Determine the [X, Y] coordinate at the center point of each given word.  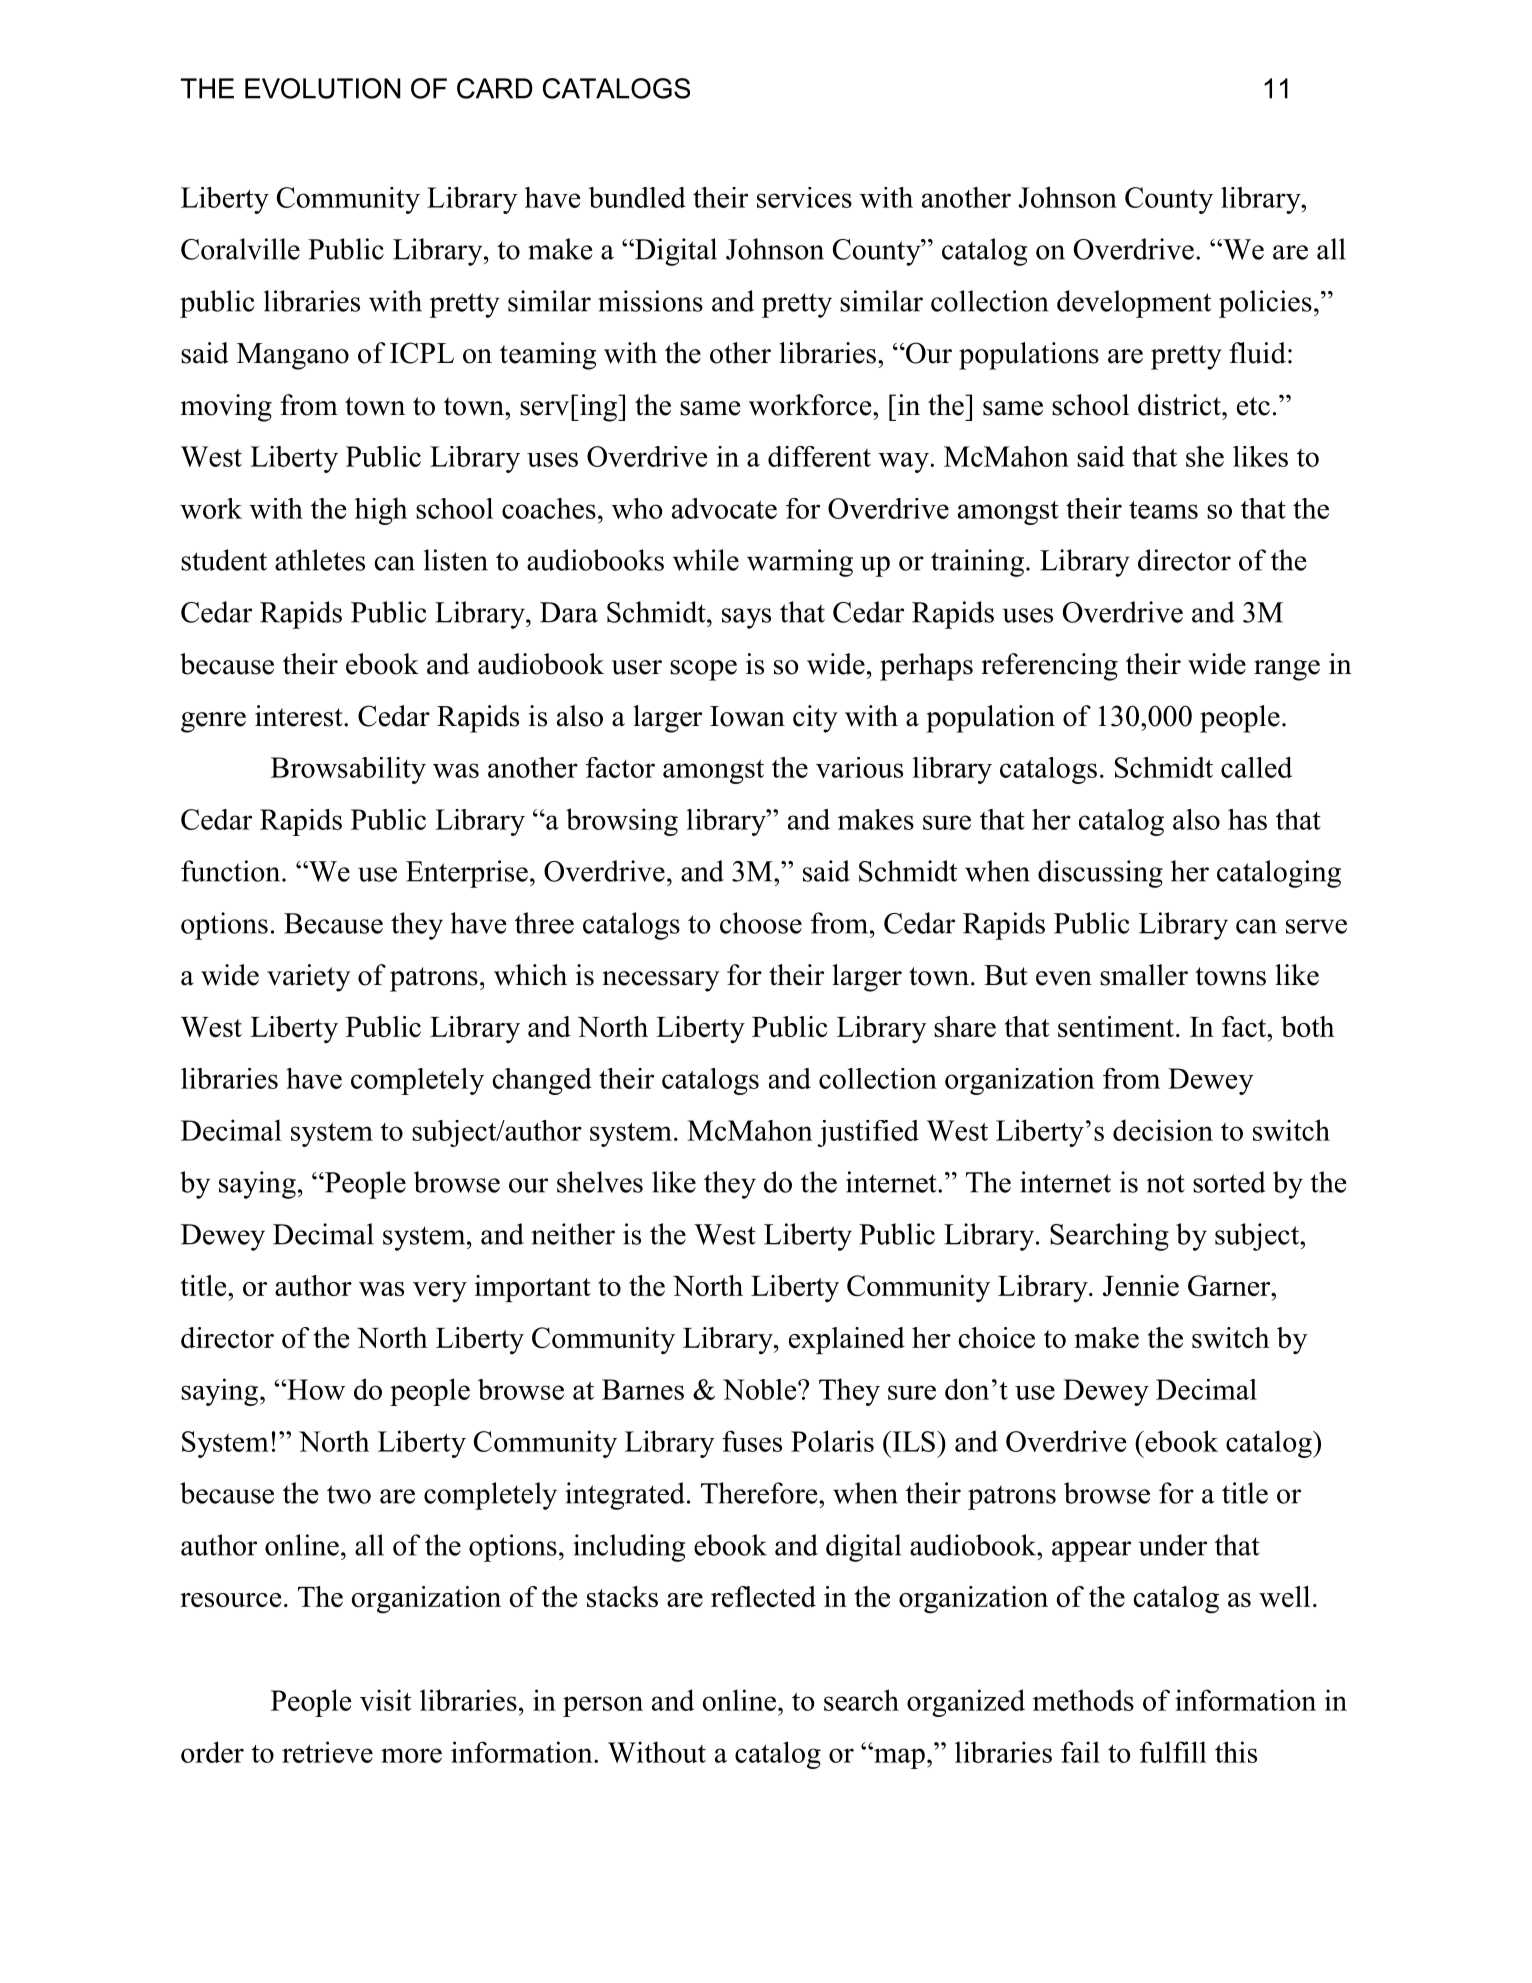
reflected [763, 1596]
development [1134, 304]
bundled [637, 197]
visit [385, 1700]
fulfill [1173, 1752]
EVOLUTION [322, 88]
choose [761, 923]
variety [308, 978]
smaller [1144, 975]
